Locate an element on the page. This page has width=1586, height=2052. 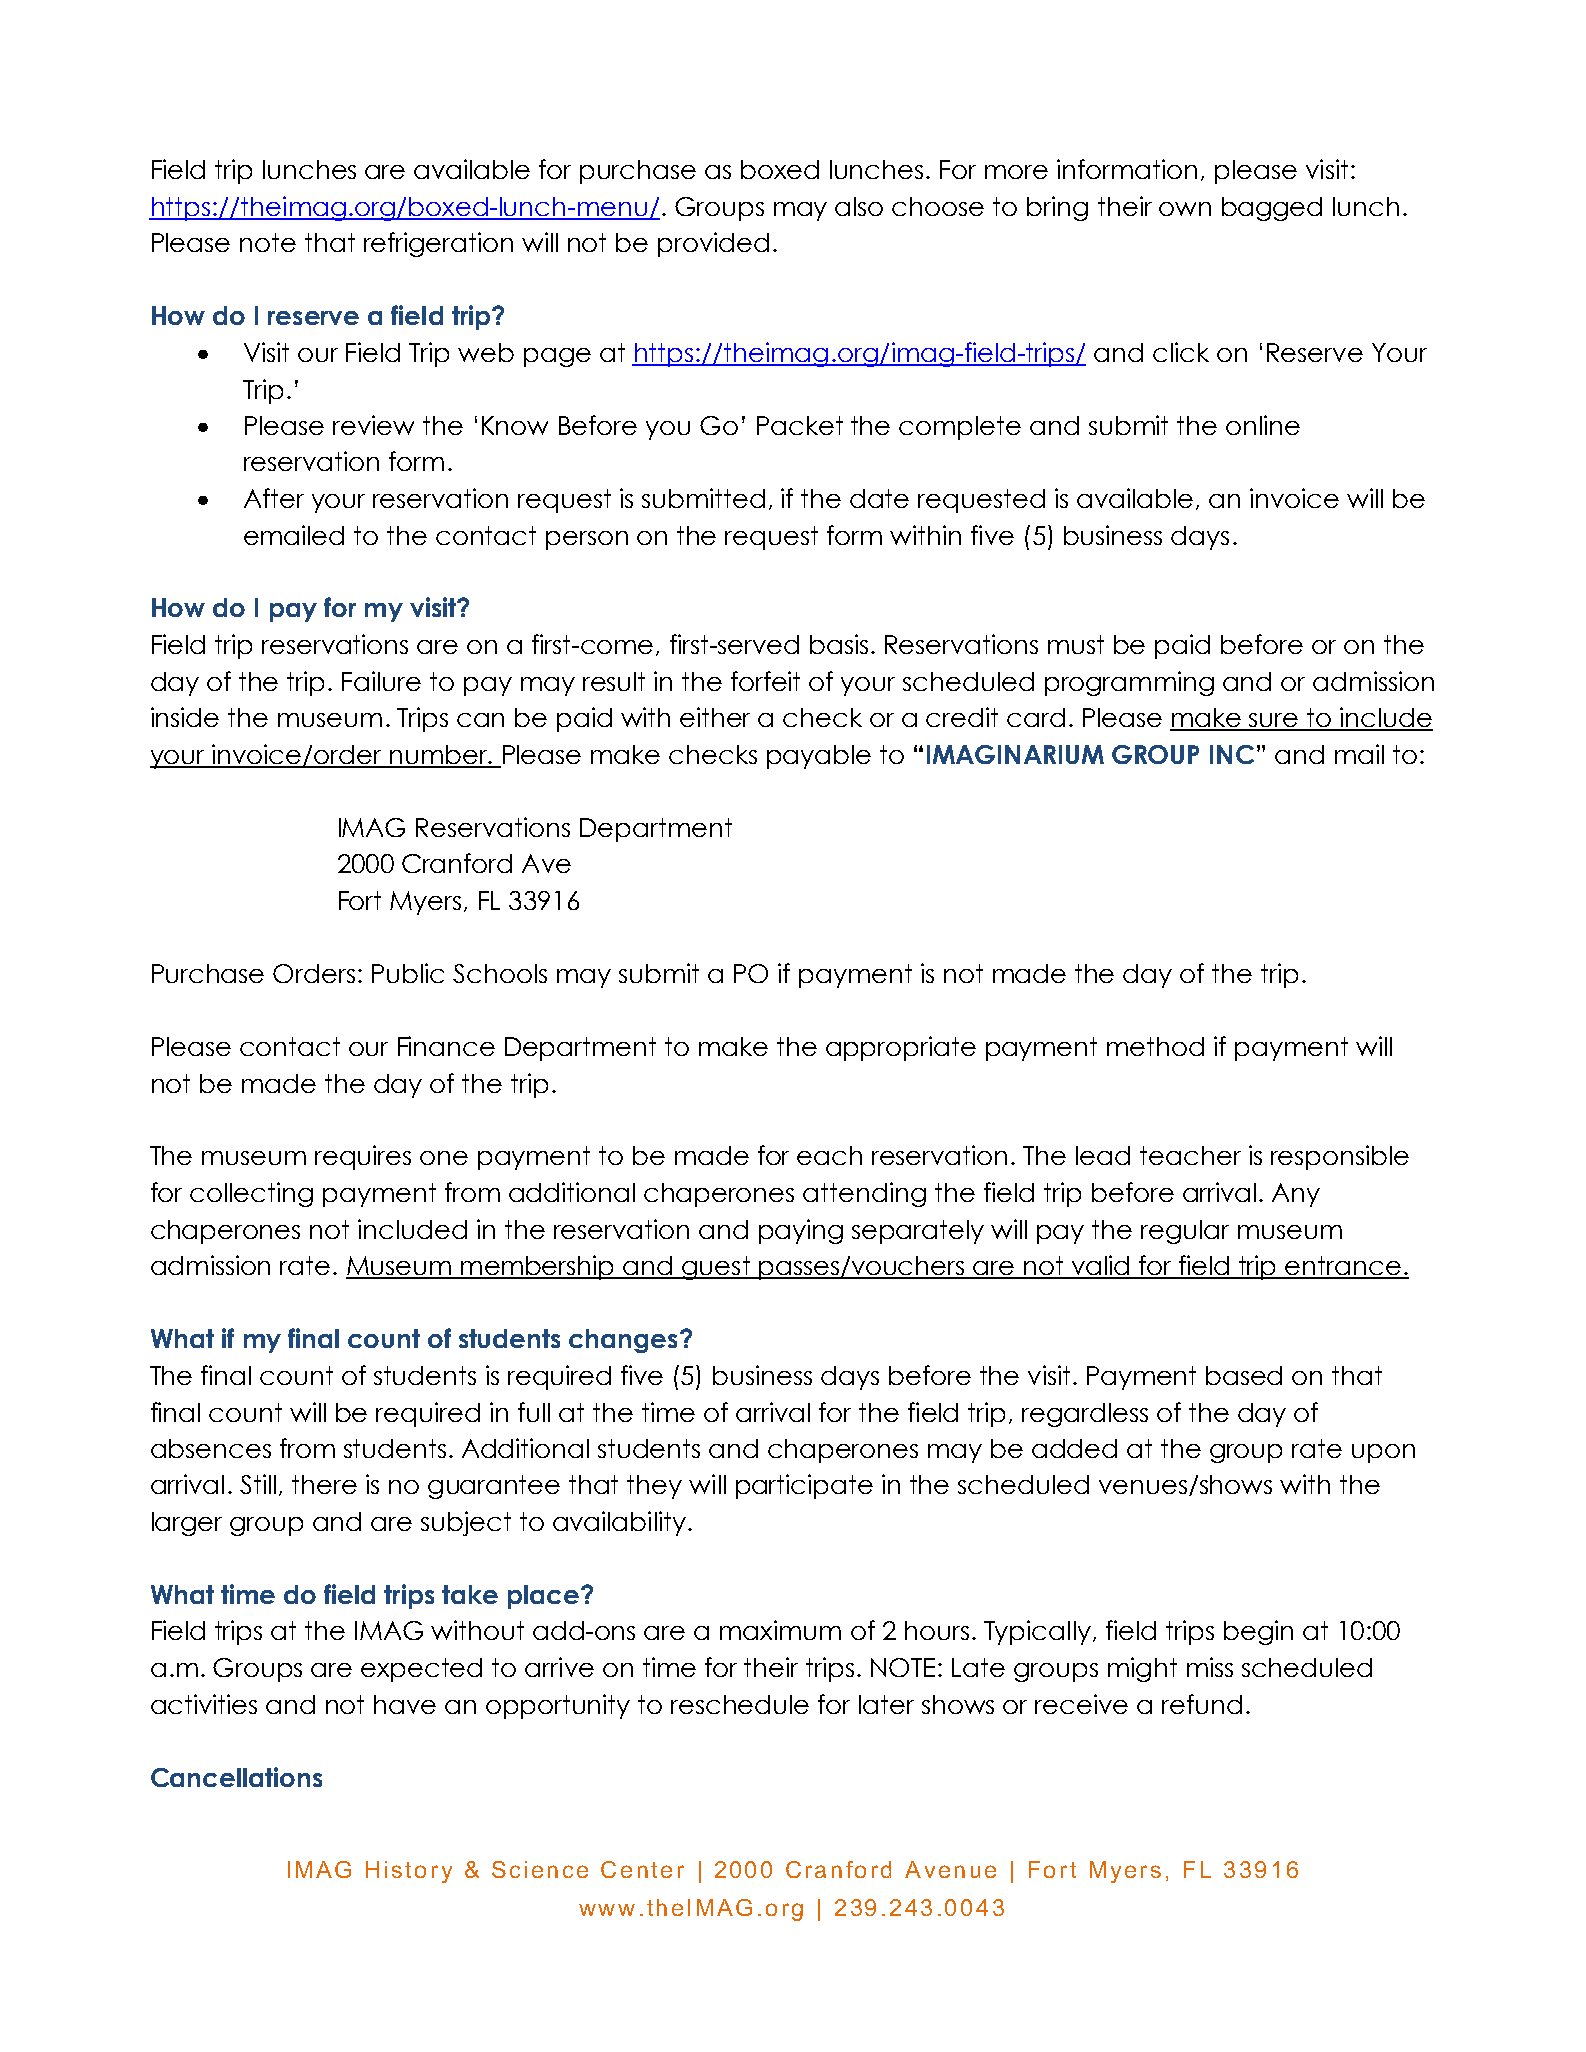
also is located at coordinates (859, 206).
